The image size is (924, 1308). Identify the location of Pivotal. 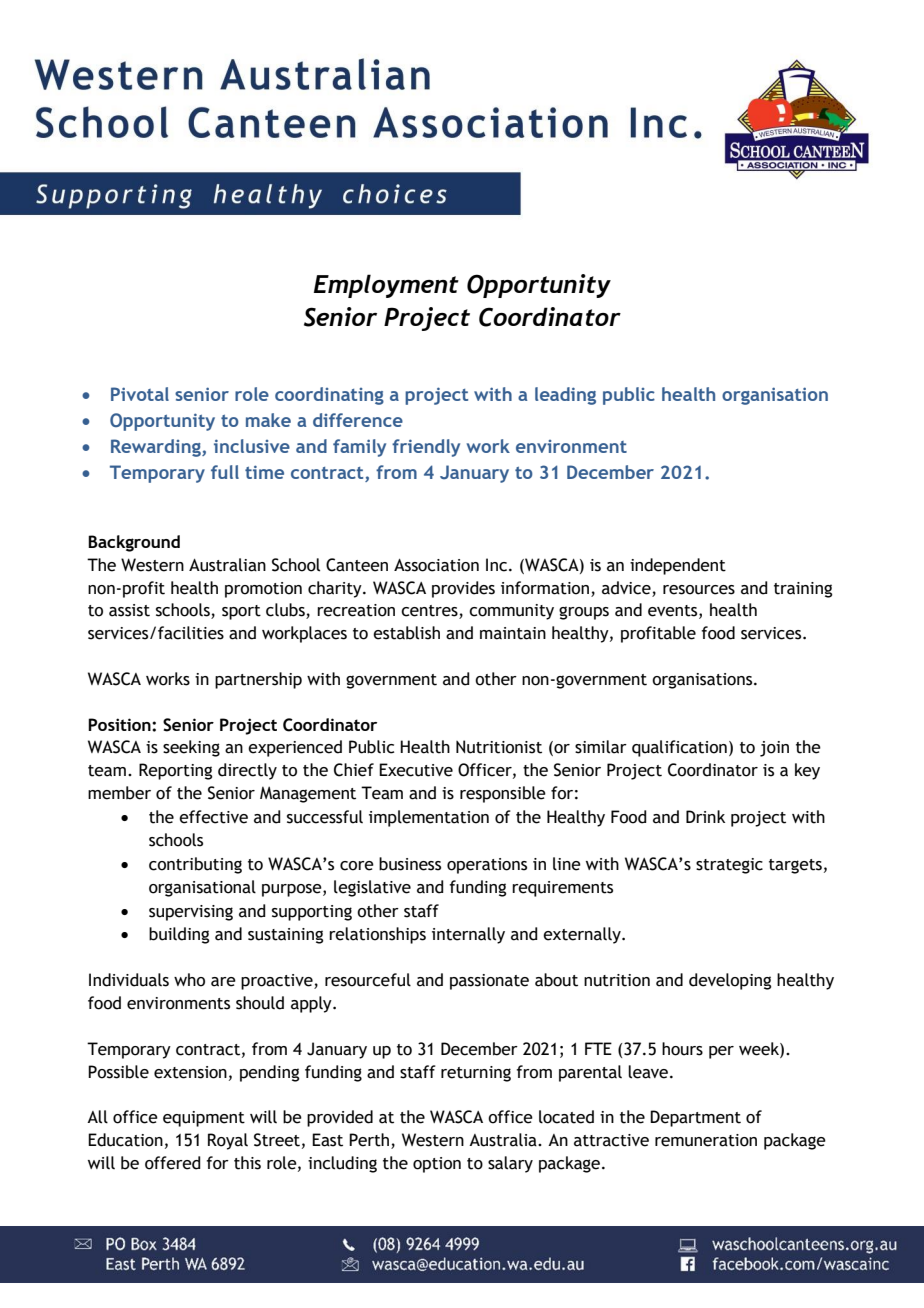
(140, 394).
